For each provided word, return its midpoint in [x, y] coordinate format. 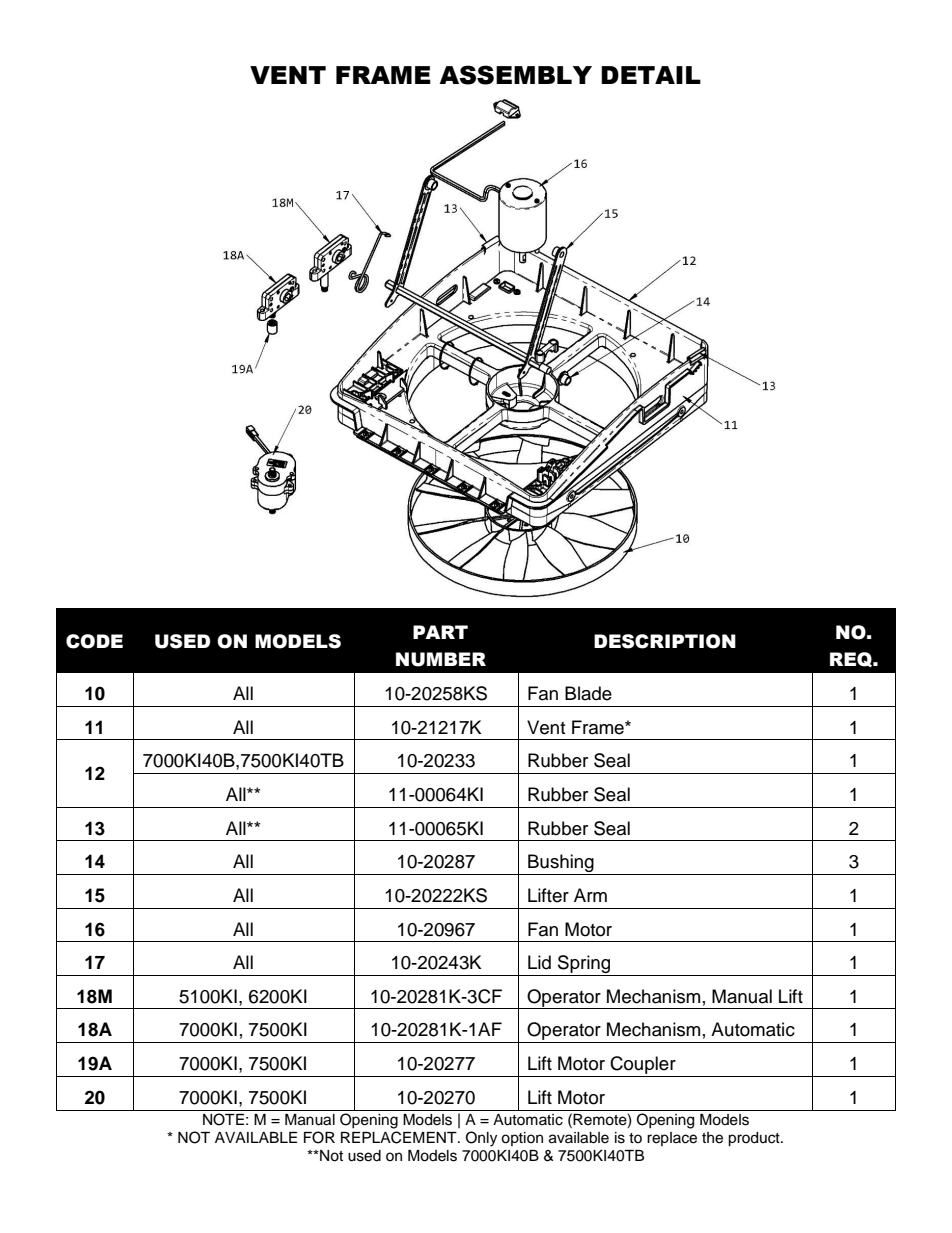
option [522, 1139]
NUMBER [441, 659]
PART [440, 632]
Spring [584, 965]
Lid [539, 962]
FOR [319, 1137]
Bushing [561, 864]
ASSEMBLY [515, 75]
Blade [588, 693]
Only [481, 1139]
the [712, 1138]
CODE [94, 641]
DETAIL [651, 75]
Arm [590, 895]
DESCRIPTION [665, 641]
